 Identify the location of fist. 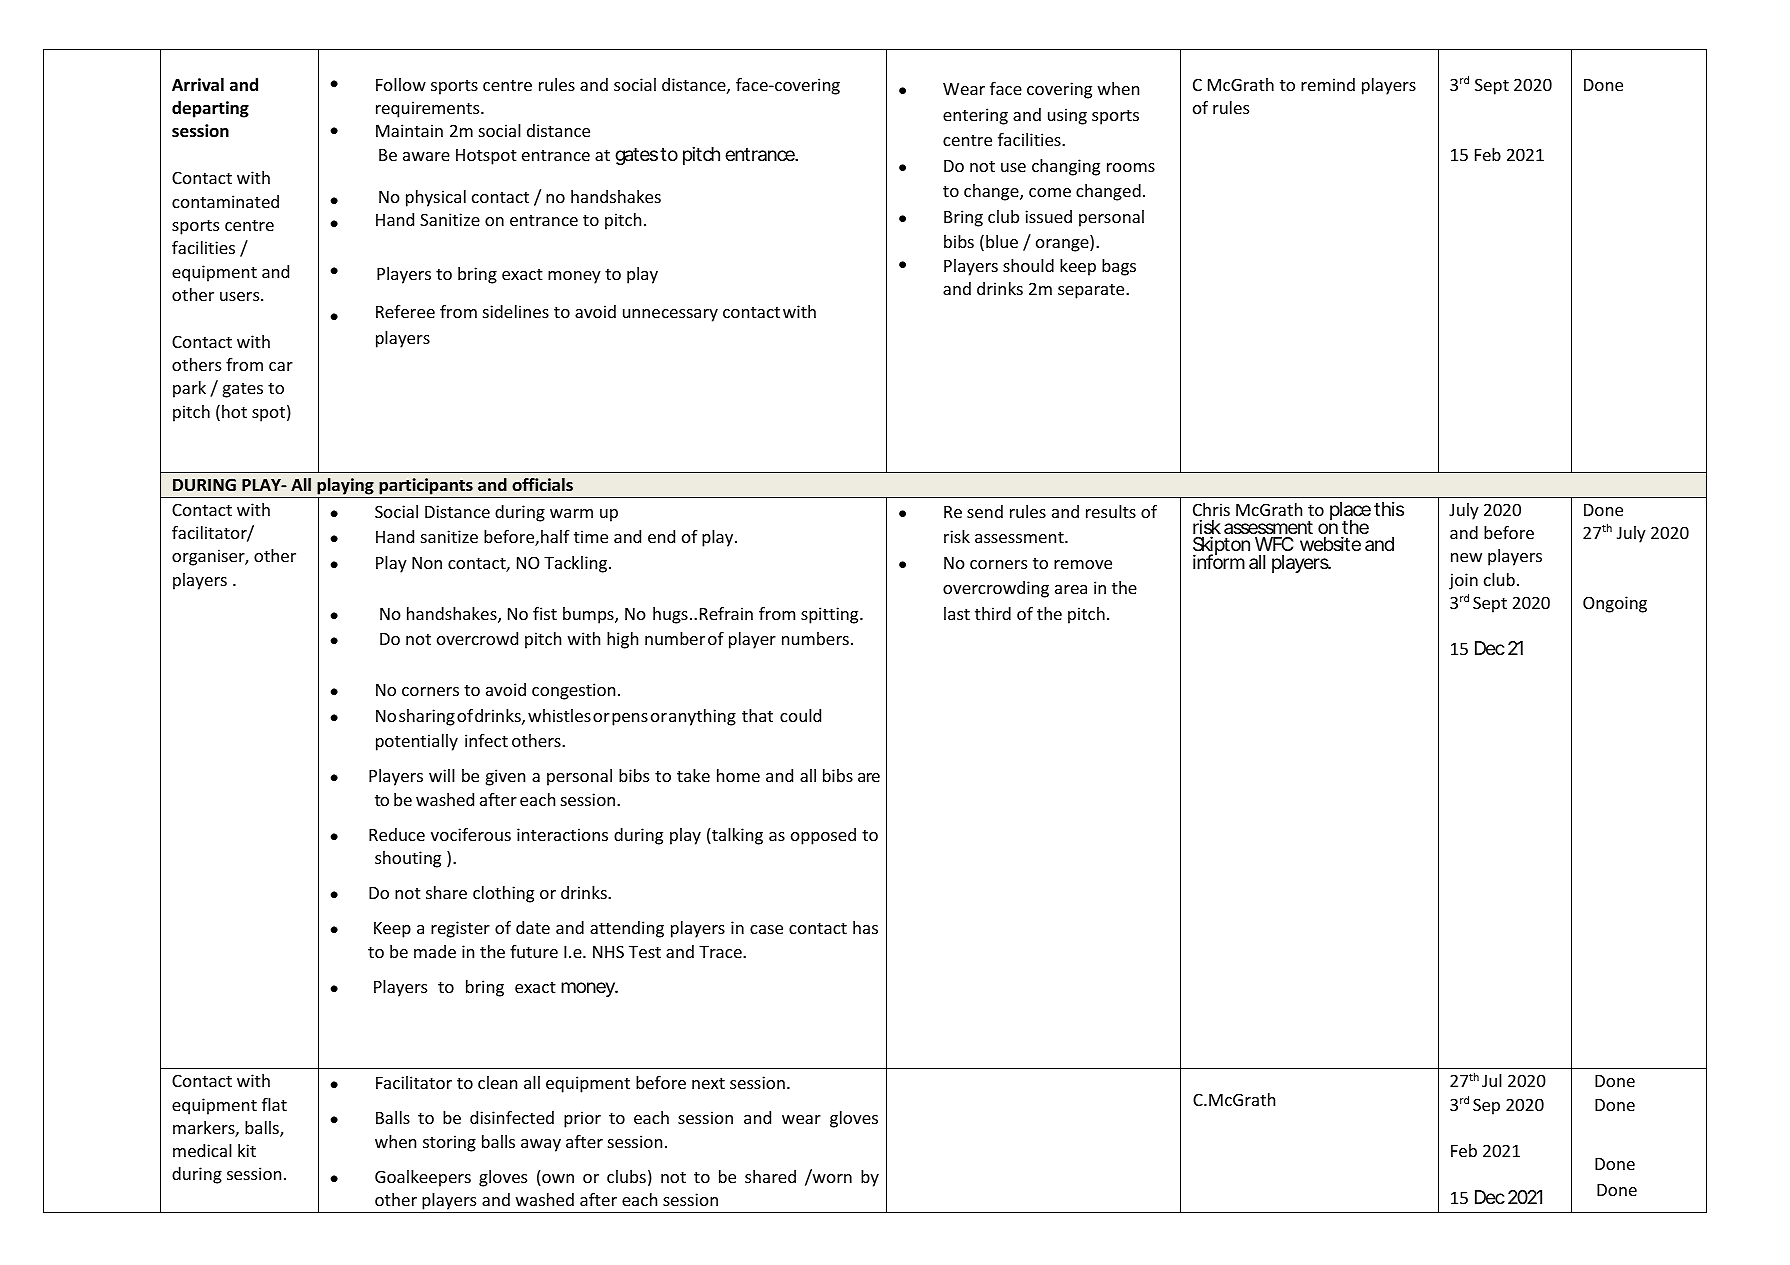
(545, 613).
